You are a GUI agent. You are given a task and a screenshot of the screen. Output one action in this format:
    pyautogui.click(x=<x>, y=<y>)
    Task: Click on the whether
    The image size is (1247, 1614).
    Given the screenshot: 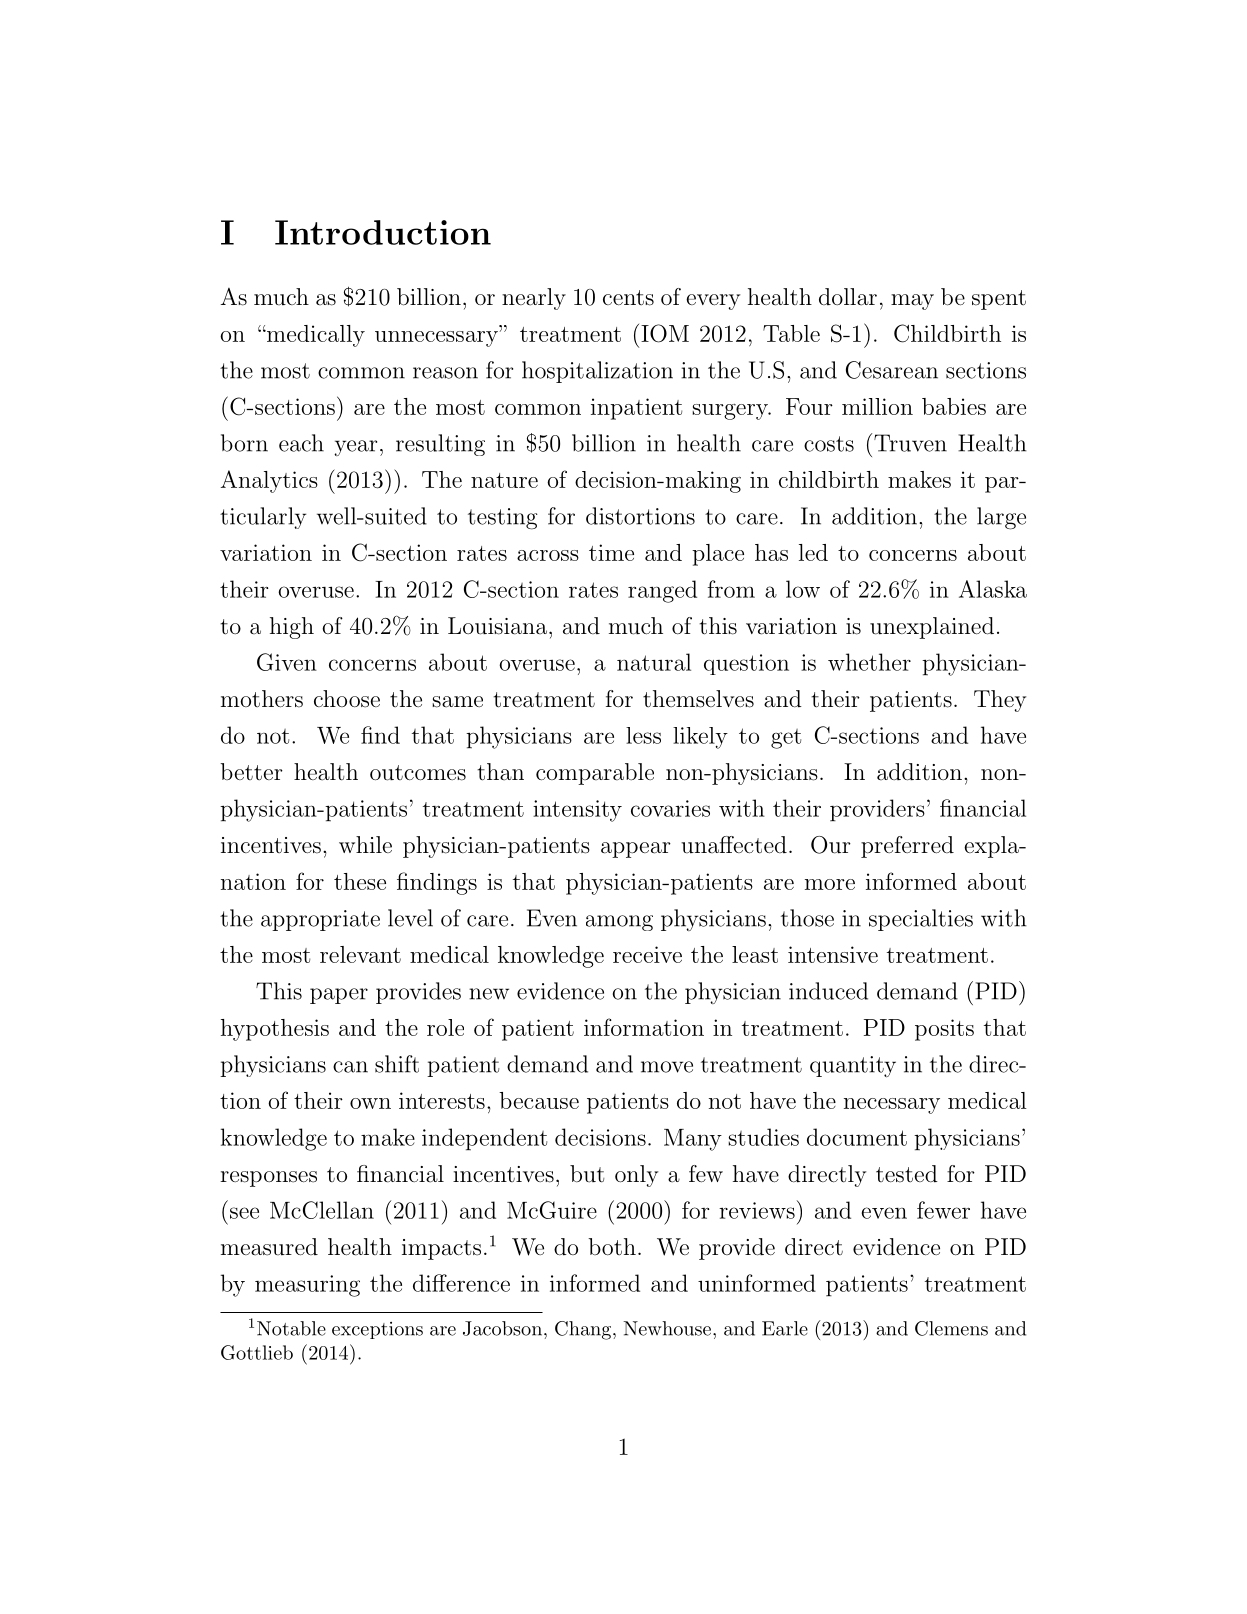 What is the action you would take?
    pyautogui.click(x=869, y=662)
